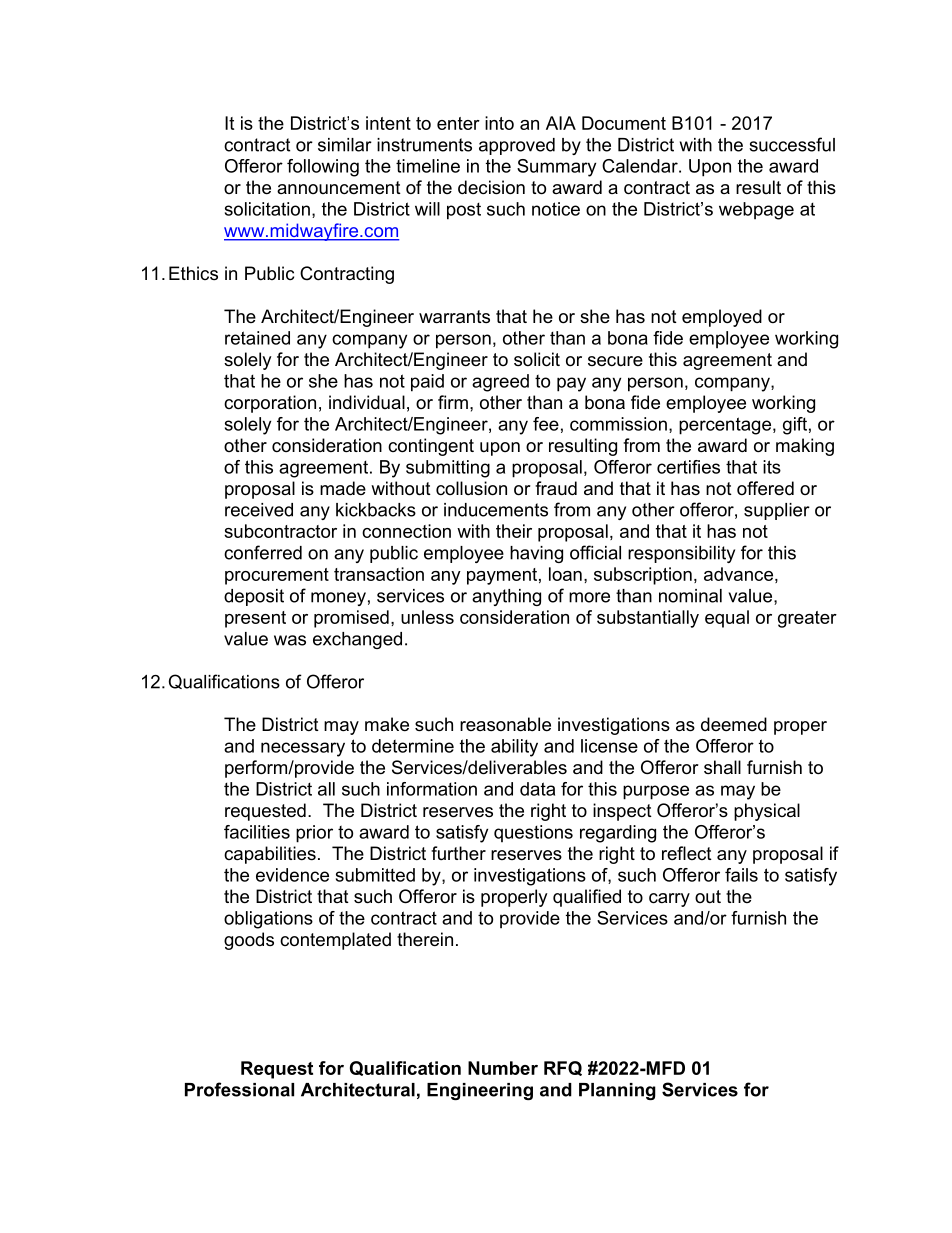 The width and height of the image is (952, 1233). Describe the element at coordinates (792, 144) in the image. I see `successful` at that location.
